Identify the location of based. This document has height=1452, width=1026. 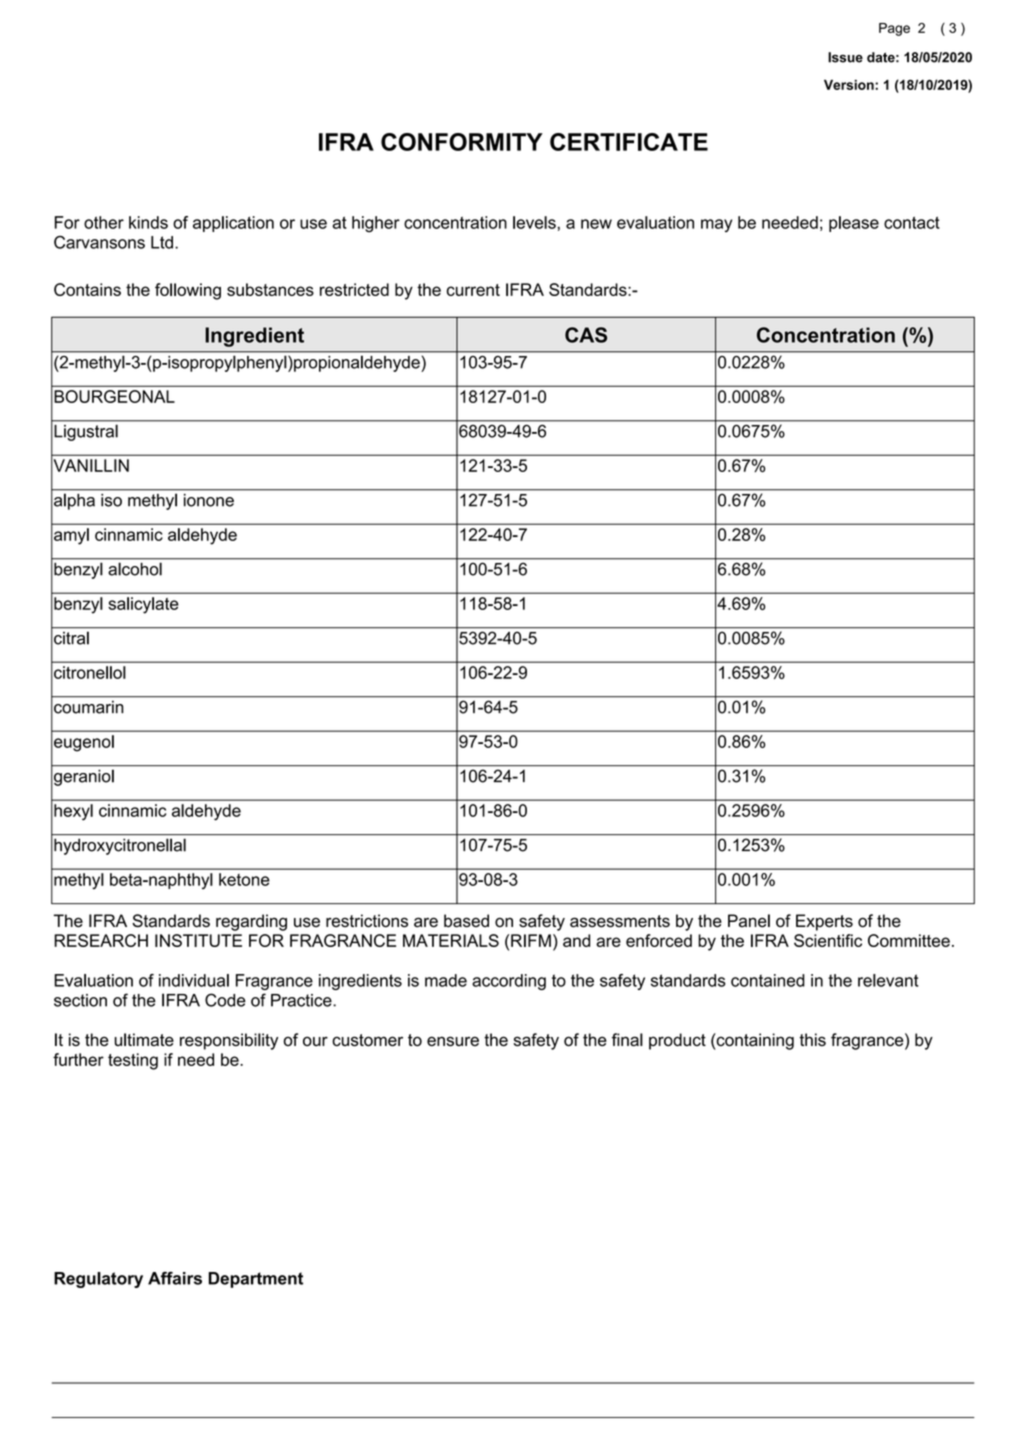
(466, 921).
